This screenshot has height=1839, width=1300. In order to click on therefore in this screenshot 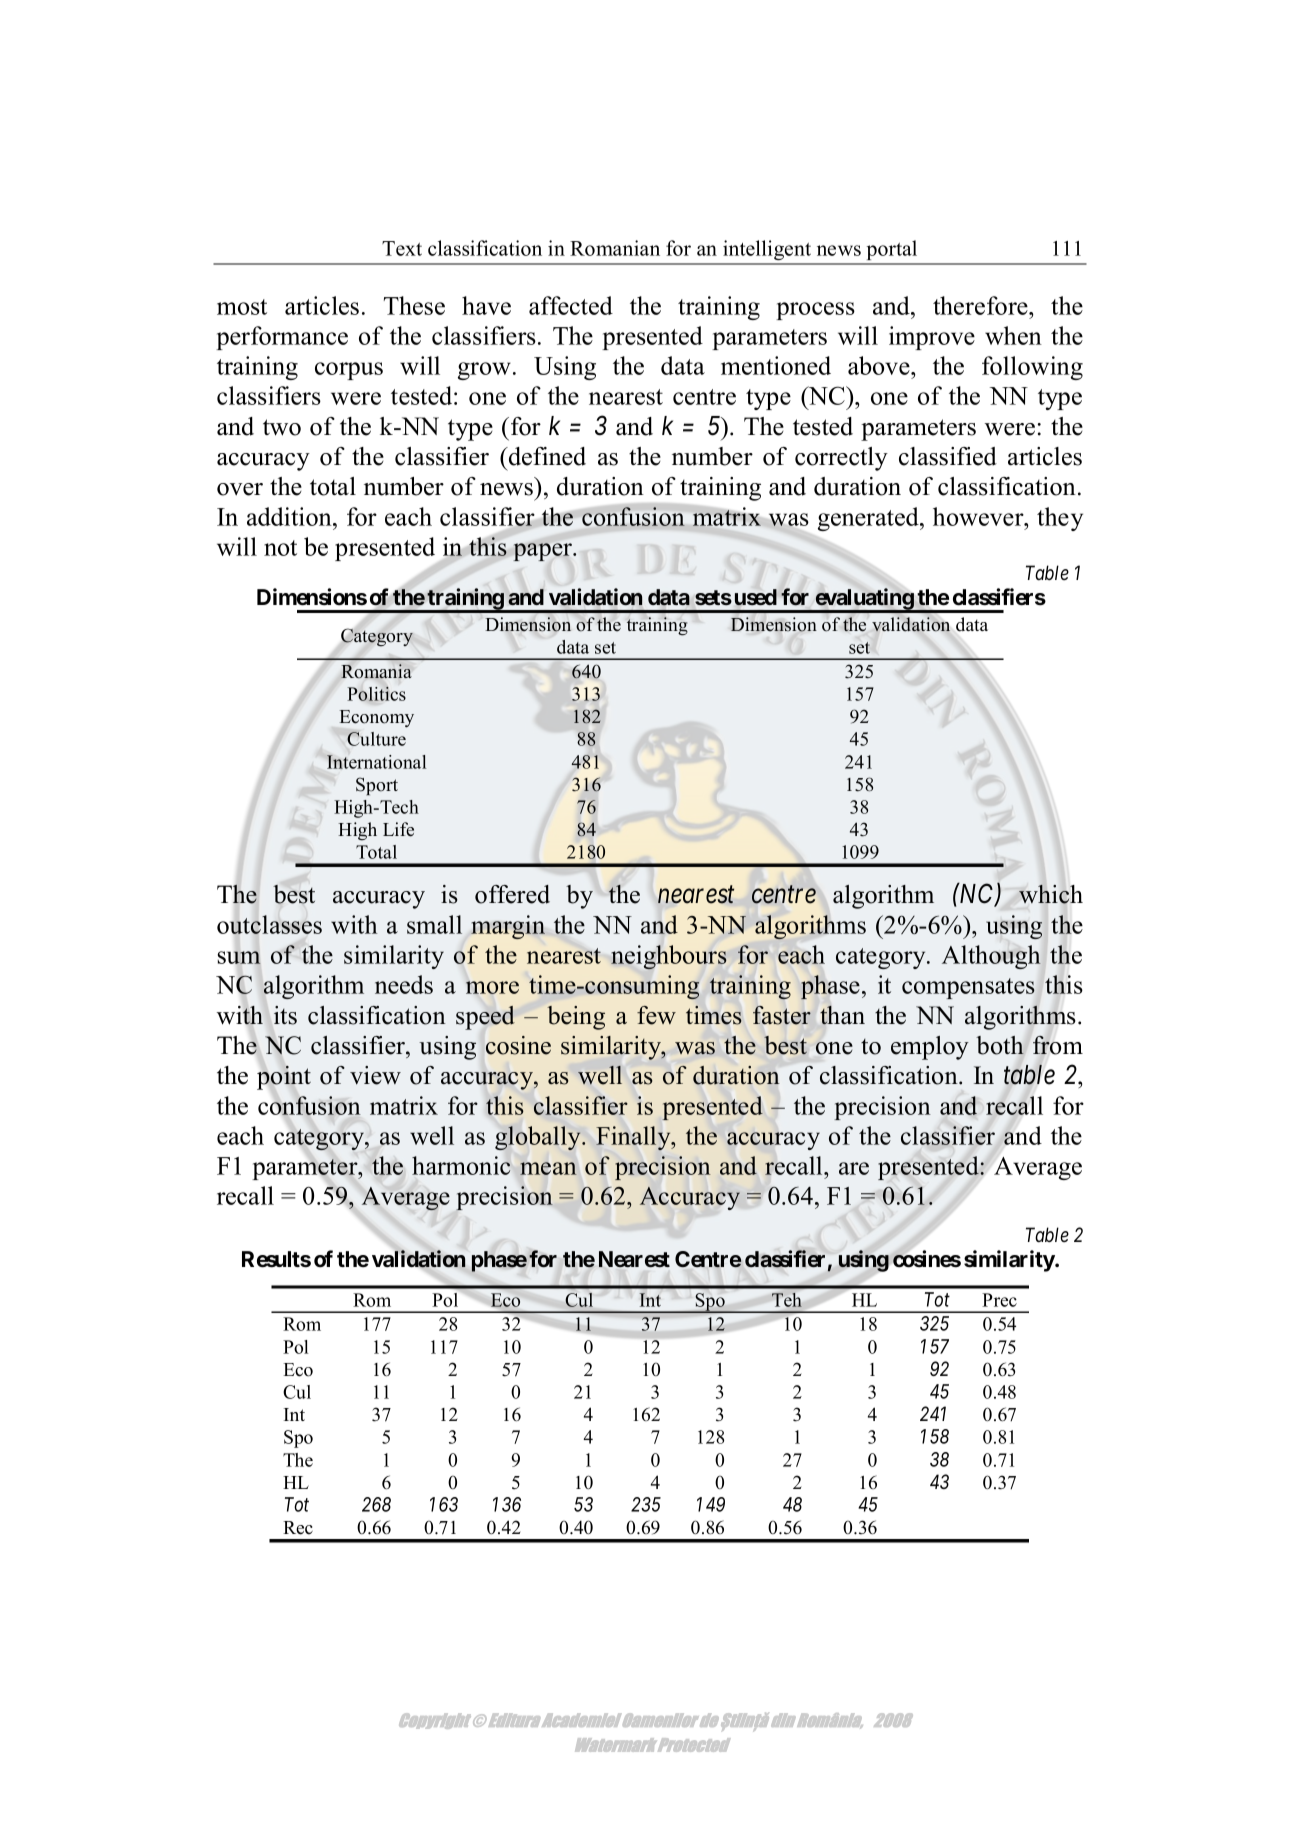, I will do `click(981, 305)`.
